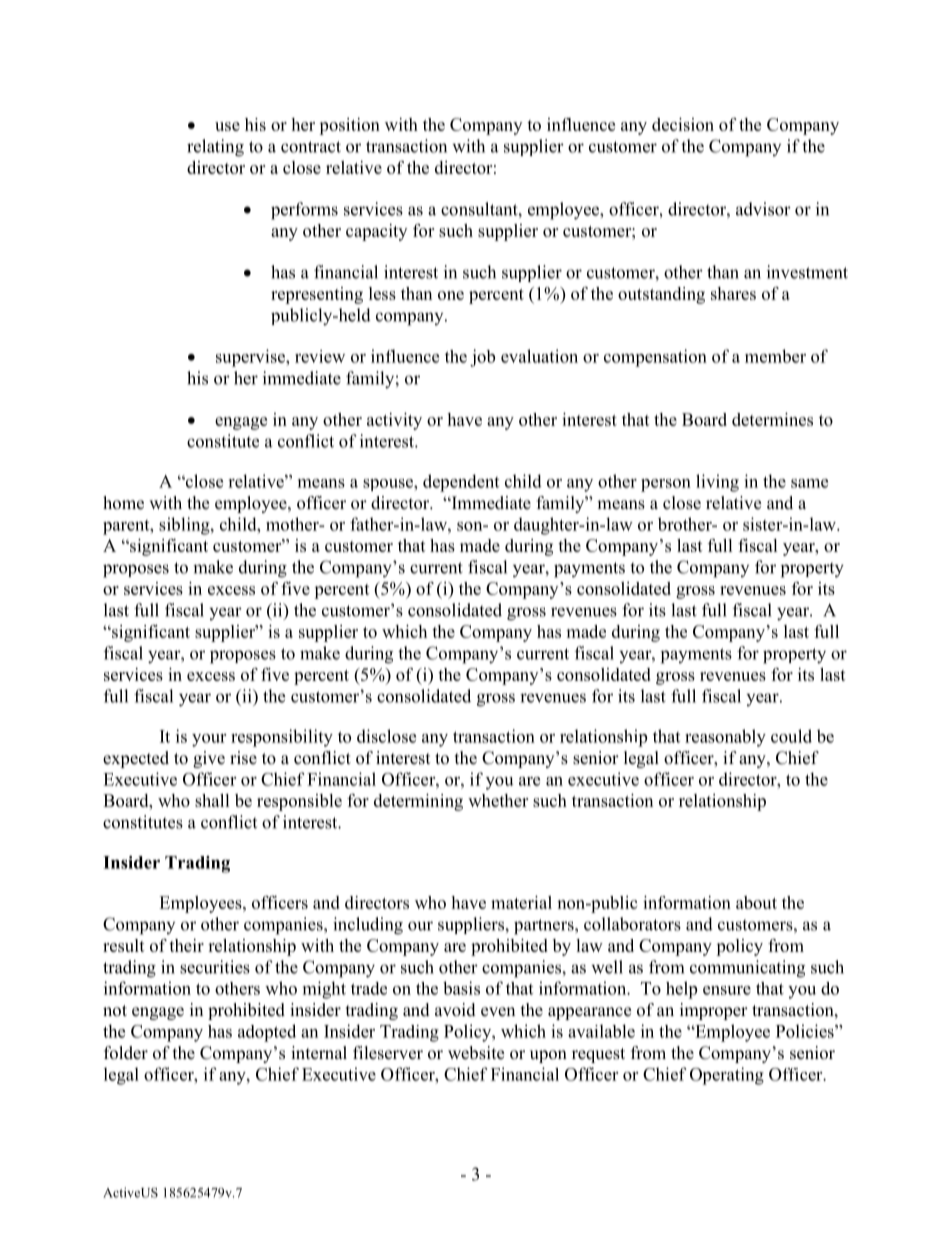 The image size is (952, 1233). What do you see at coordinates (476, 1053) in the page?
I see `website` at bounding box center [476, 1053].
